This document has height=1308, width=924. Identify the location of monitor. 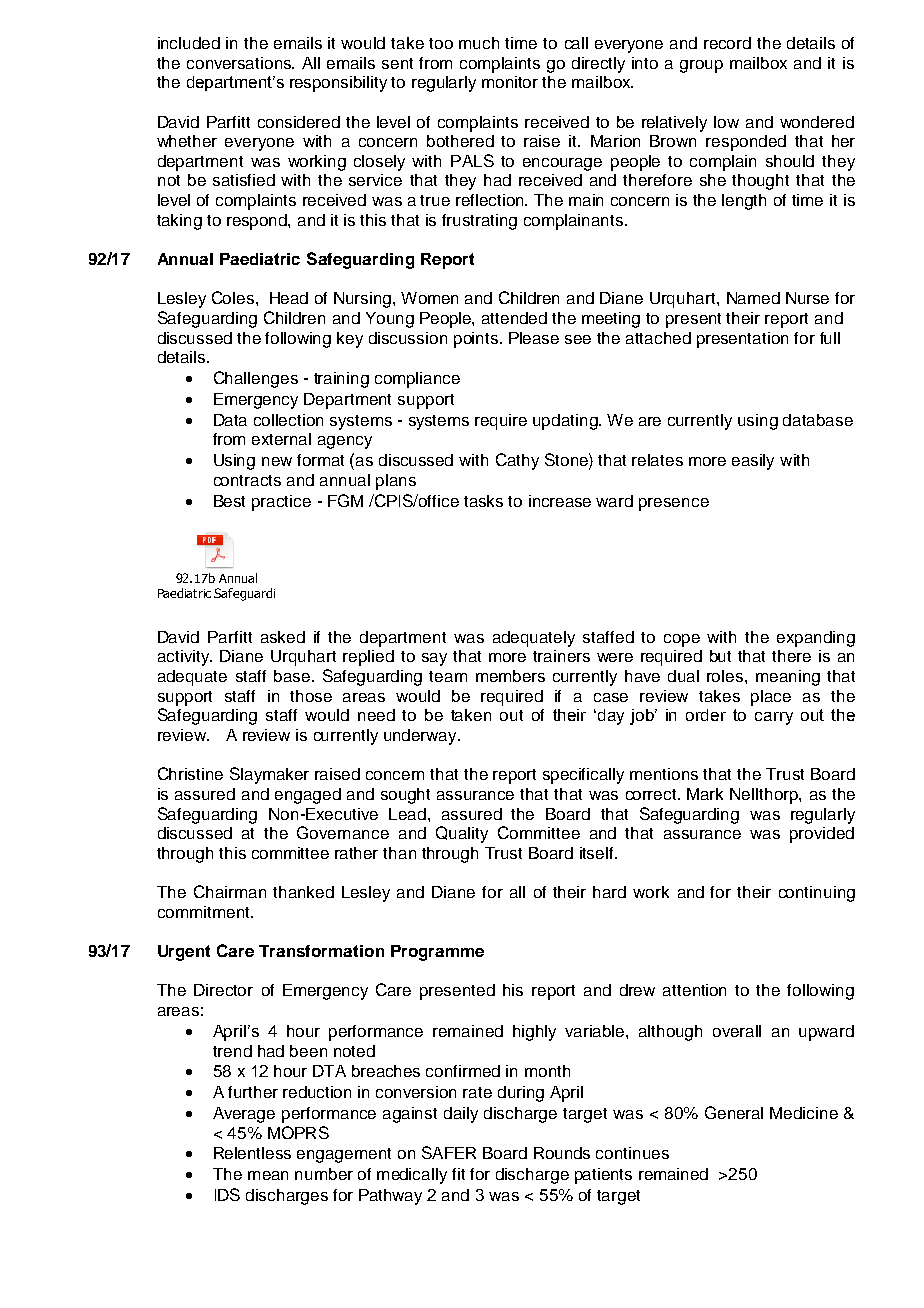
(510, 82).
